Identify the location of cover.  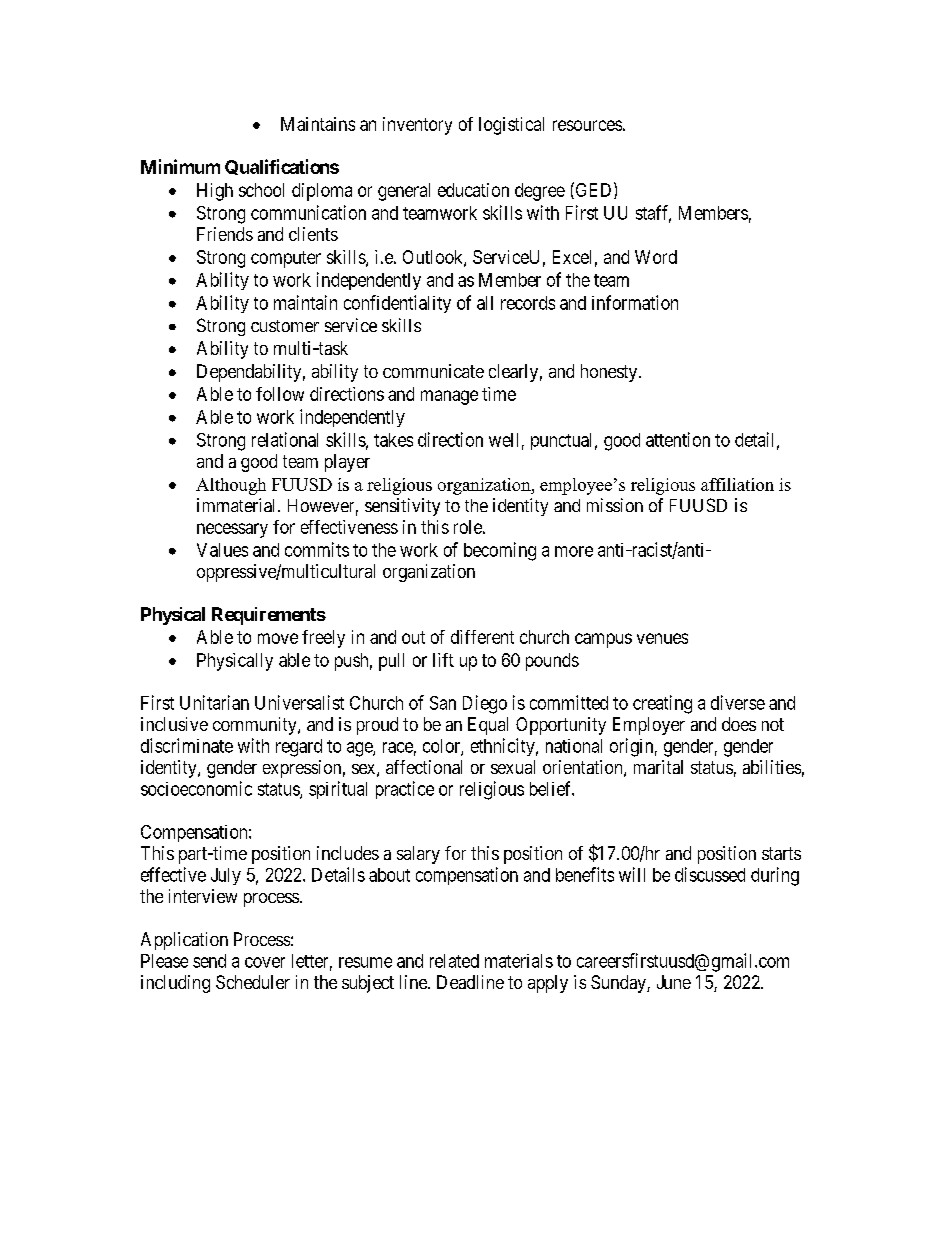
(265, 962).
